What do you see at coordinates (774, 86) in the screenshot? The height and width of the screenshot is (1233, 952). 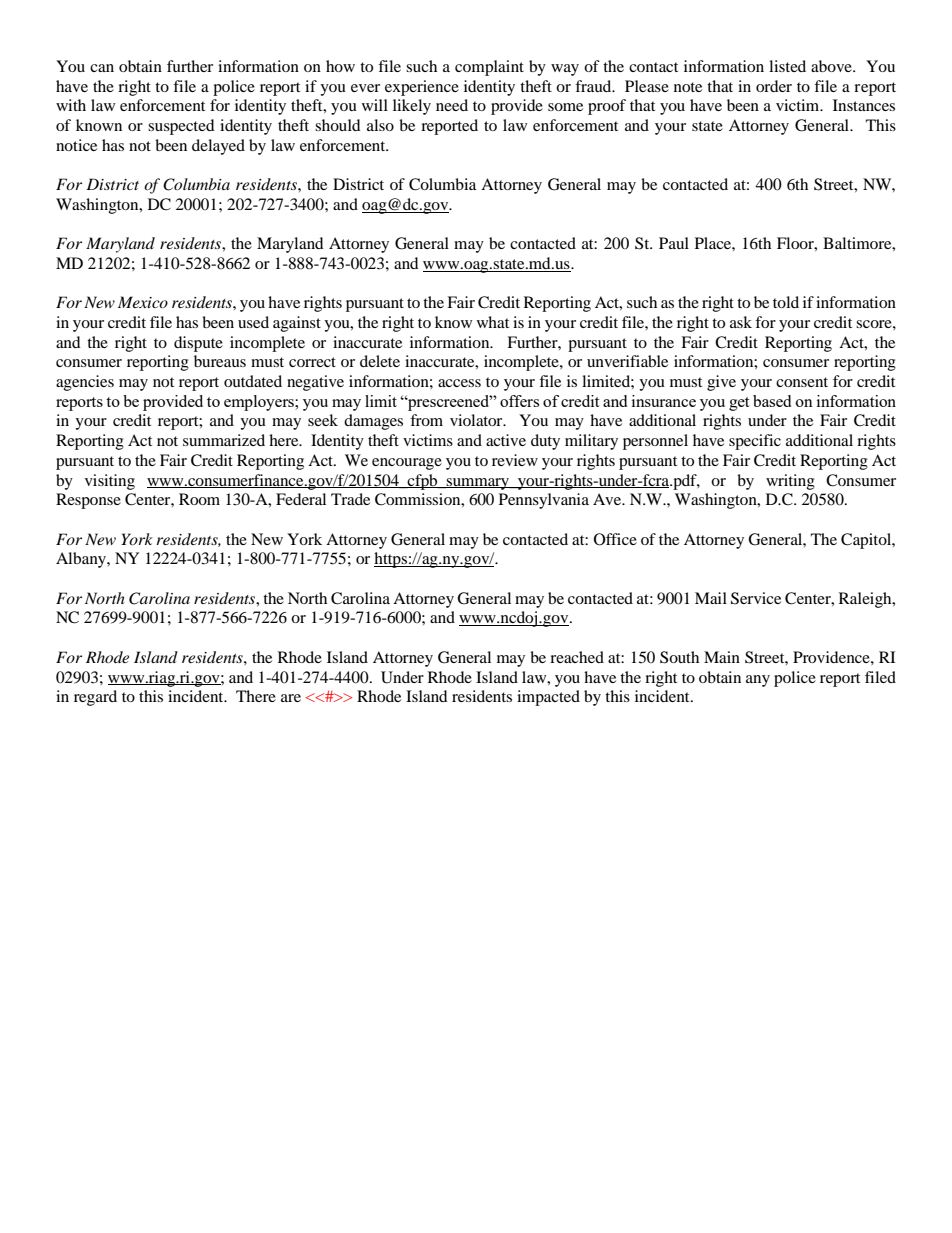 I see `order` at bounding box center [774, 86].
